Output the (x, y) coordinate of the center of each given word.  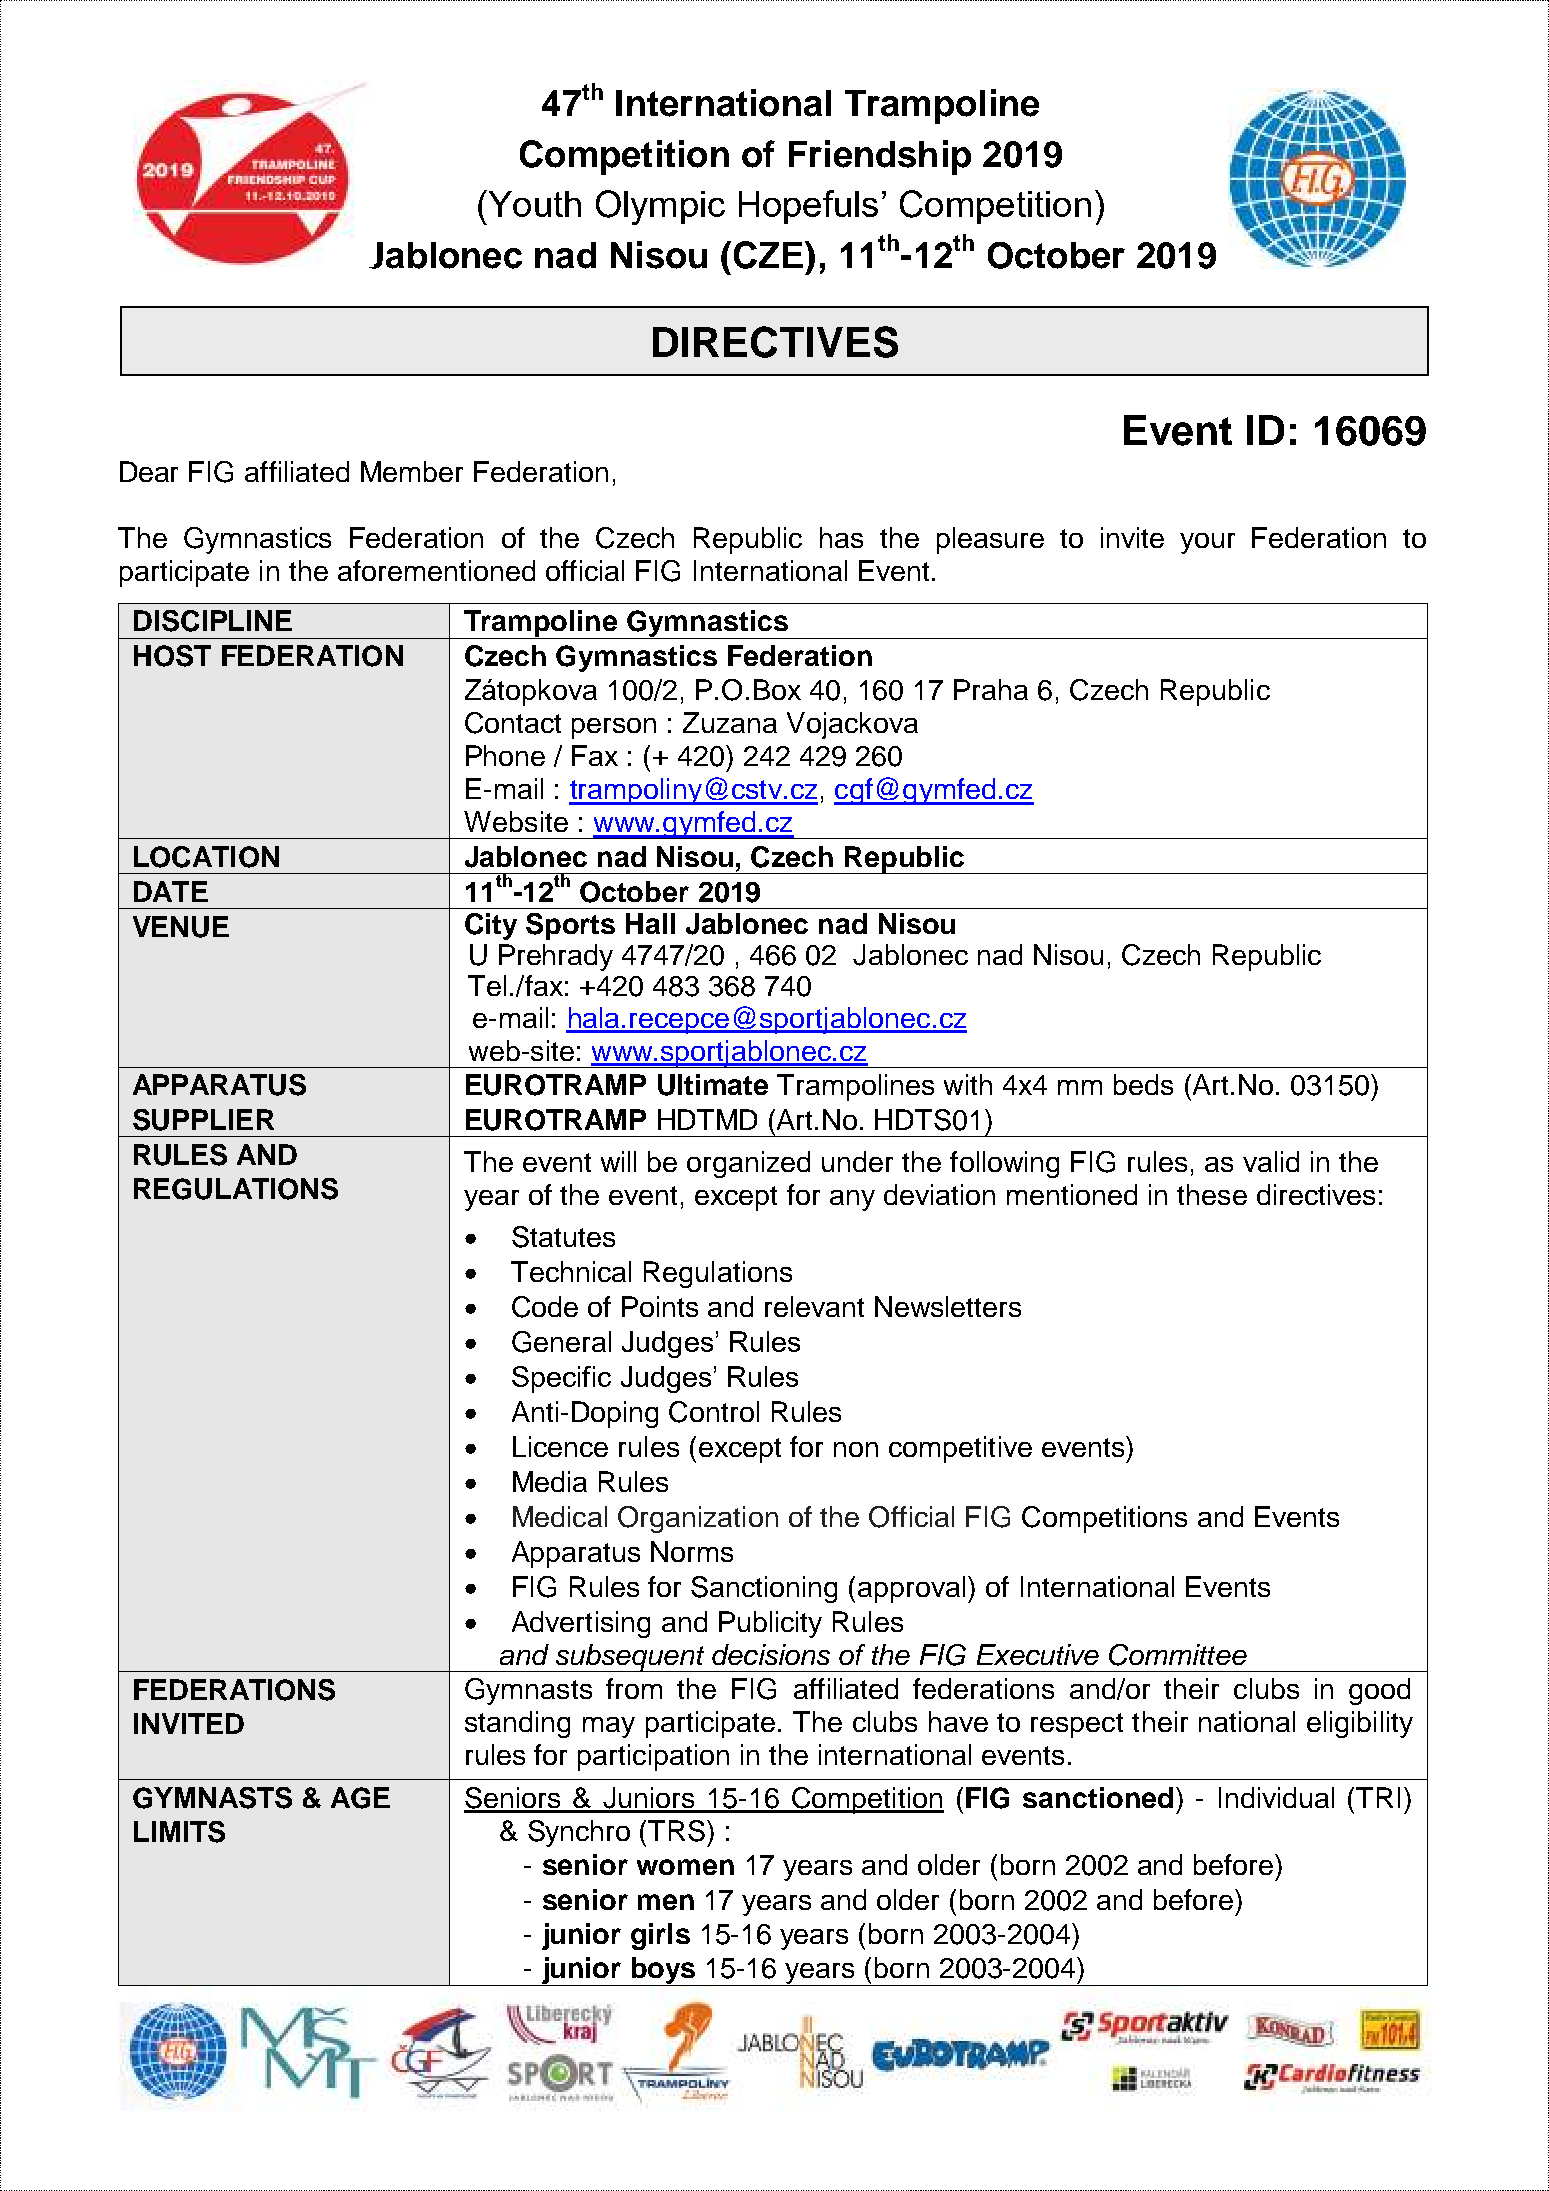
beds (1143, 1084)
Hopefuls (808, 207)
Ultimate (713, 1085)
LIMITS (179, 1832)
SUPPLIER (203, 1120)
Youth (533, 203)
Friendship (880, 157)
